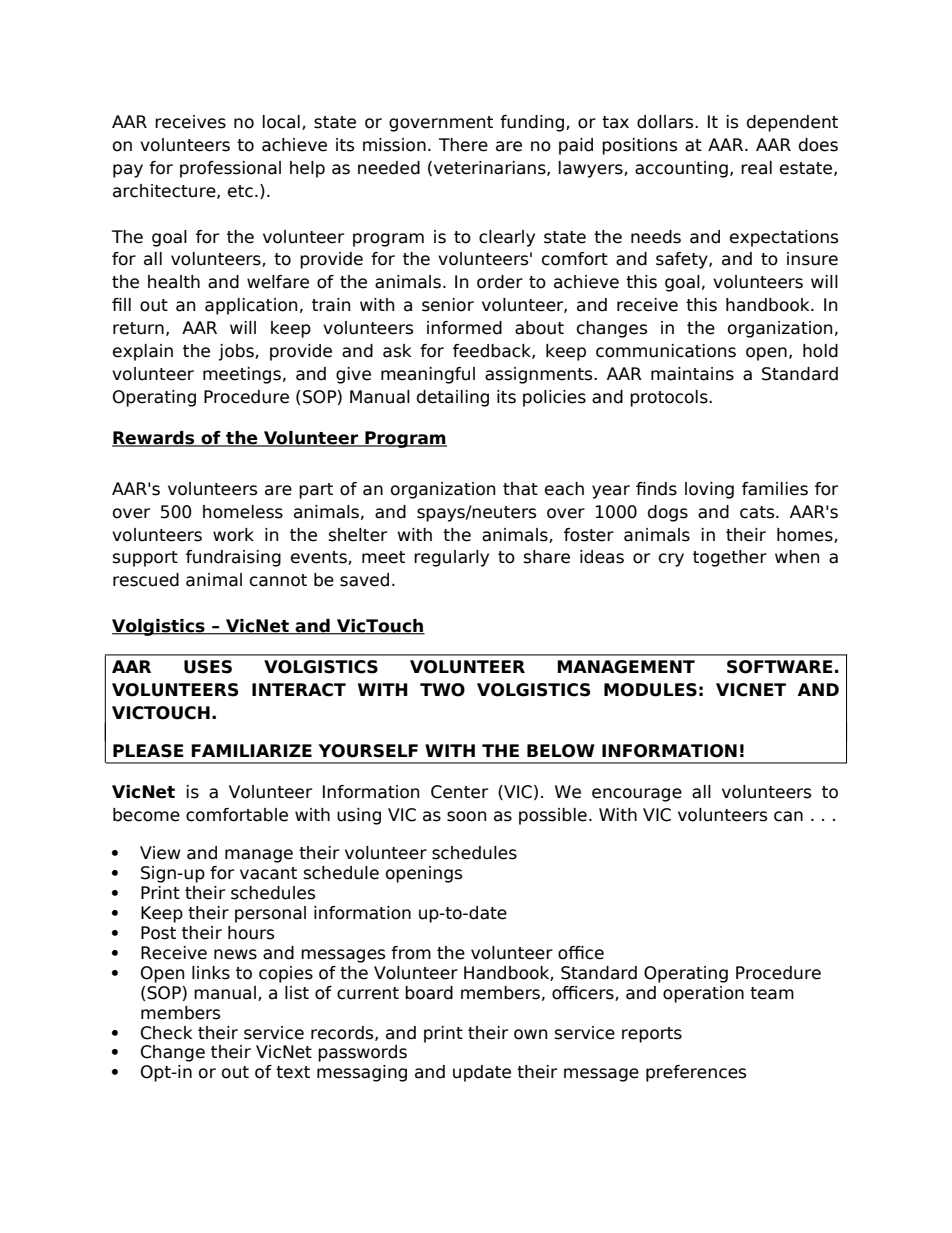  What do you see at coordinates (730, 558) in the image?
I see `together` at bounding box center [730, 558].
